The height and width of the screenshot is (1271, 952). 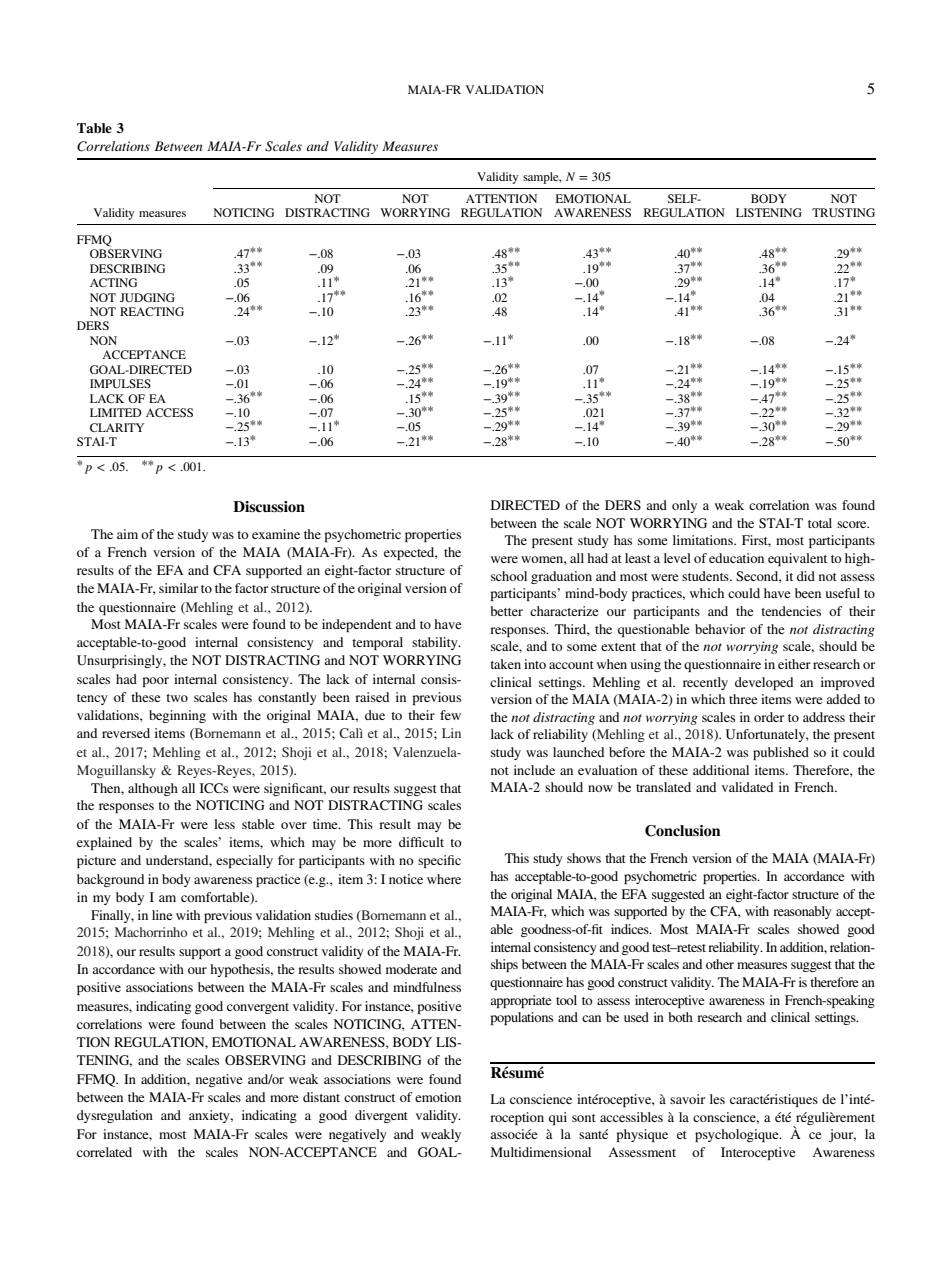 I want to click on aim, so click(x=127, y=534).
